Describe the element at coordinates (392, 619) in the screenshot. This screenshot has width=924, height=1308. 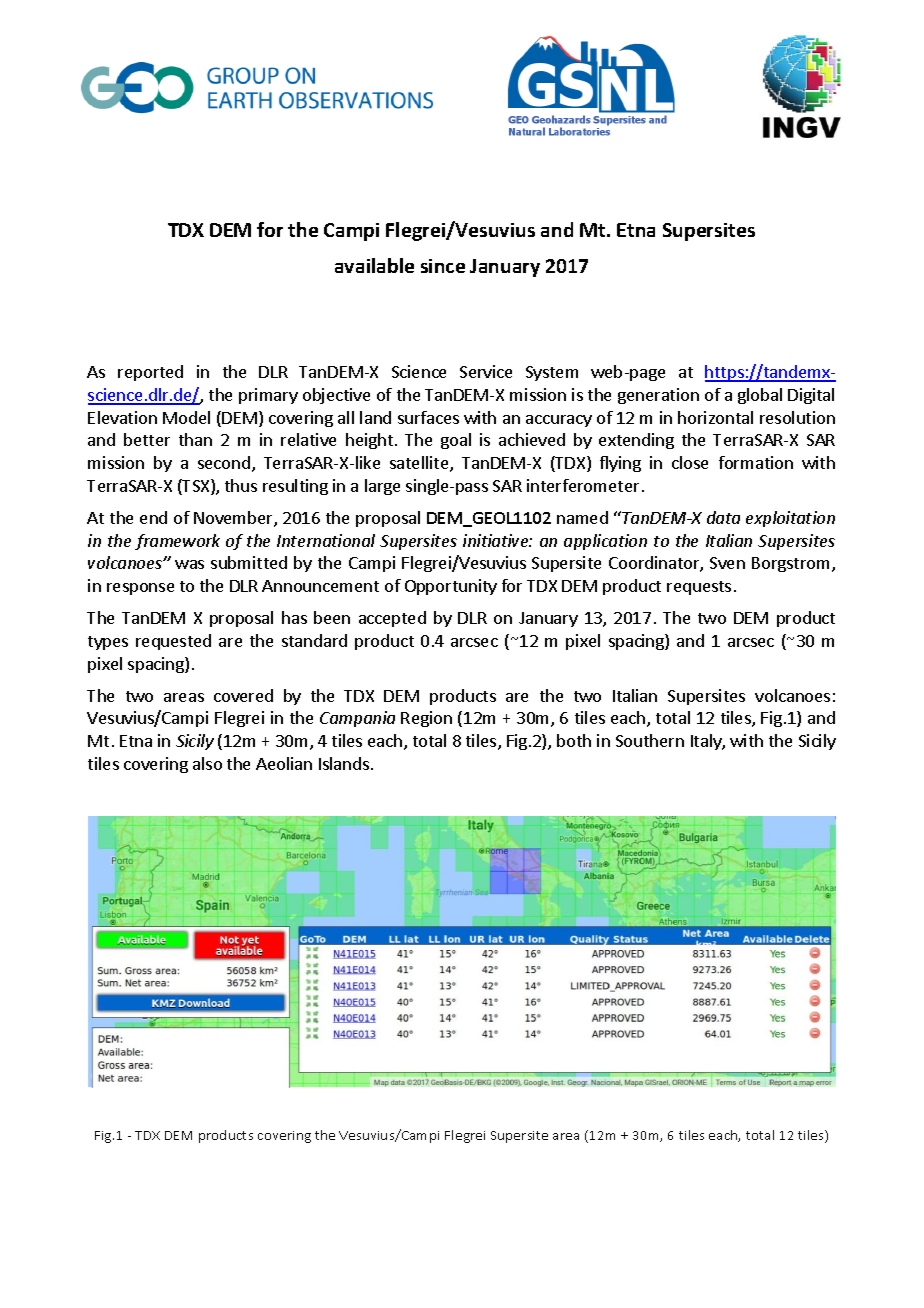
I see `accepted` at that location.
